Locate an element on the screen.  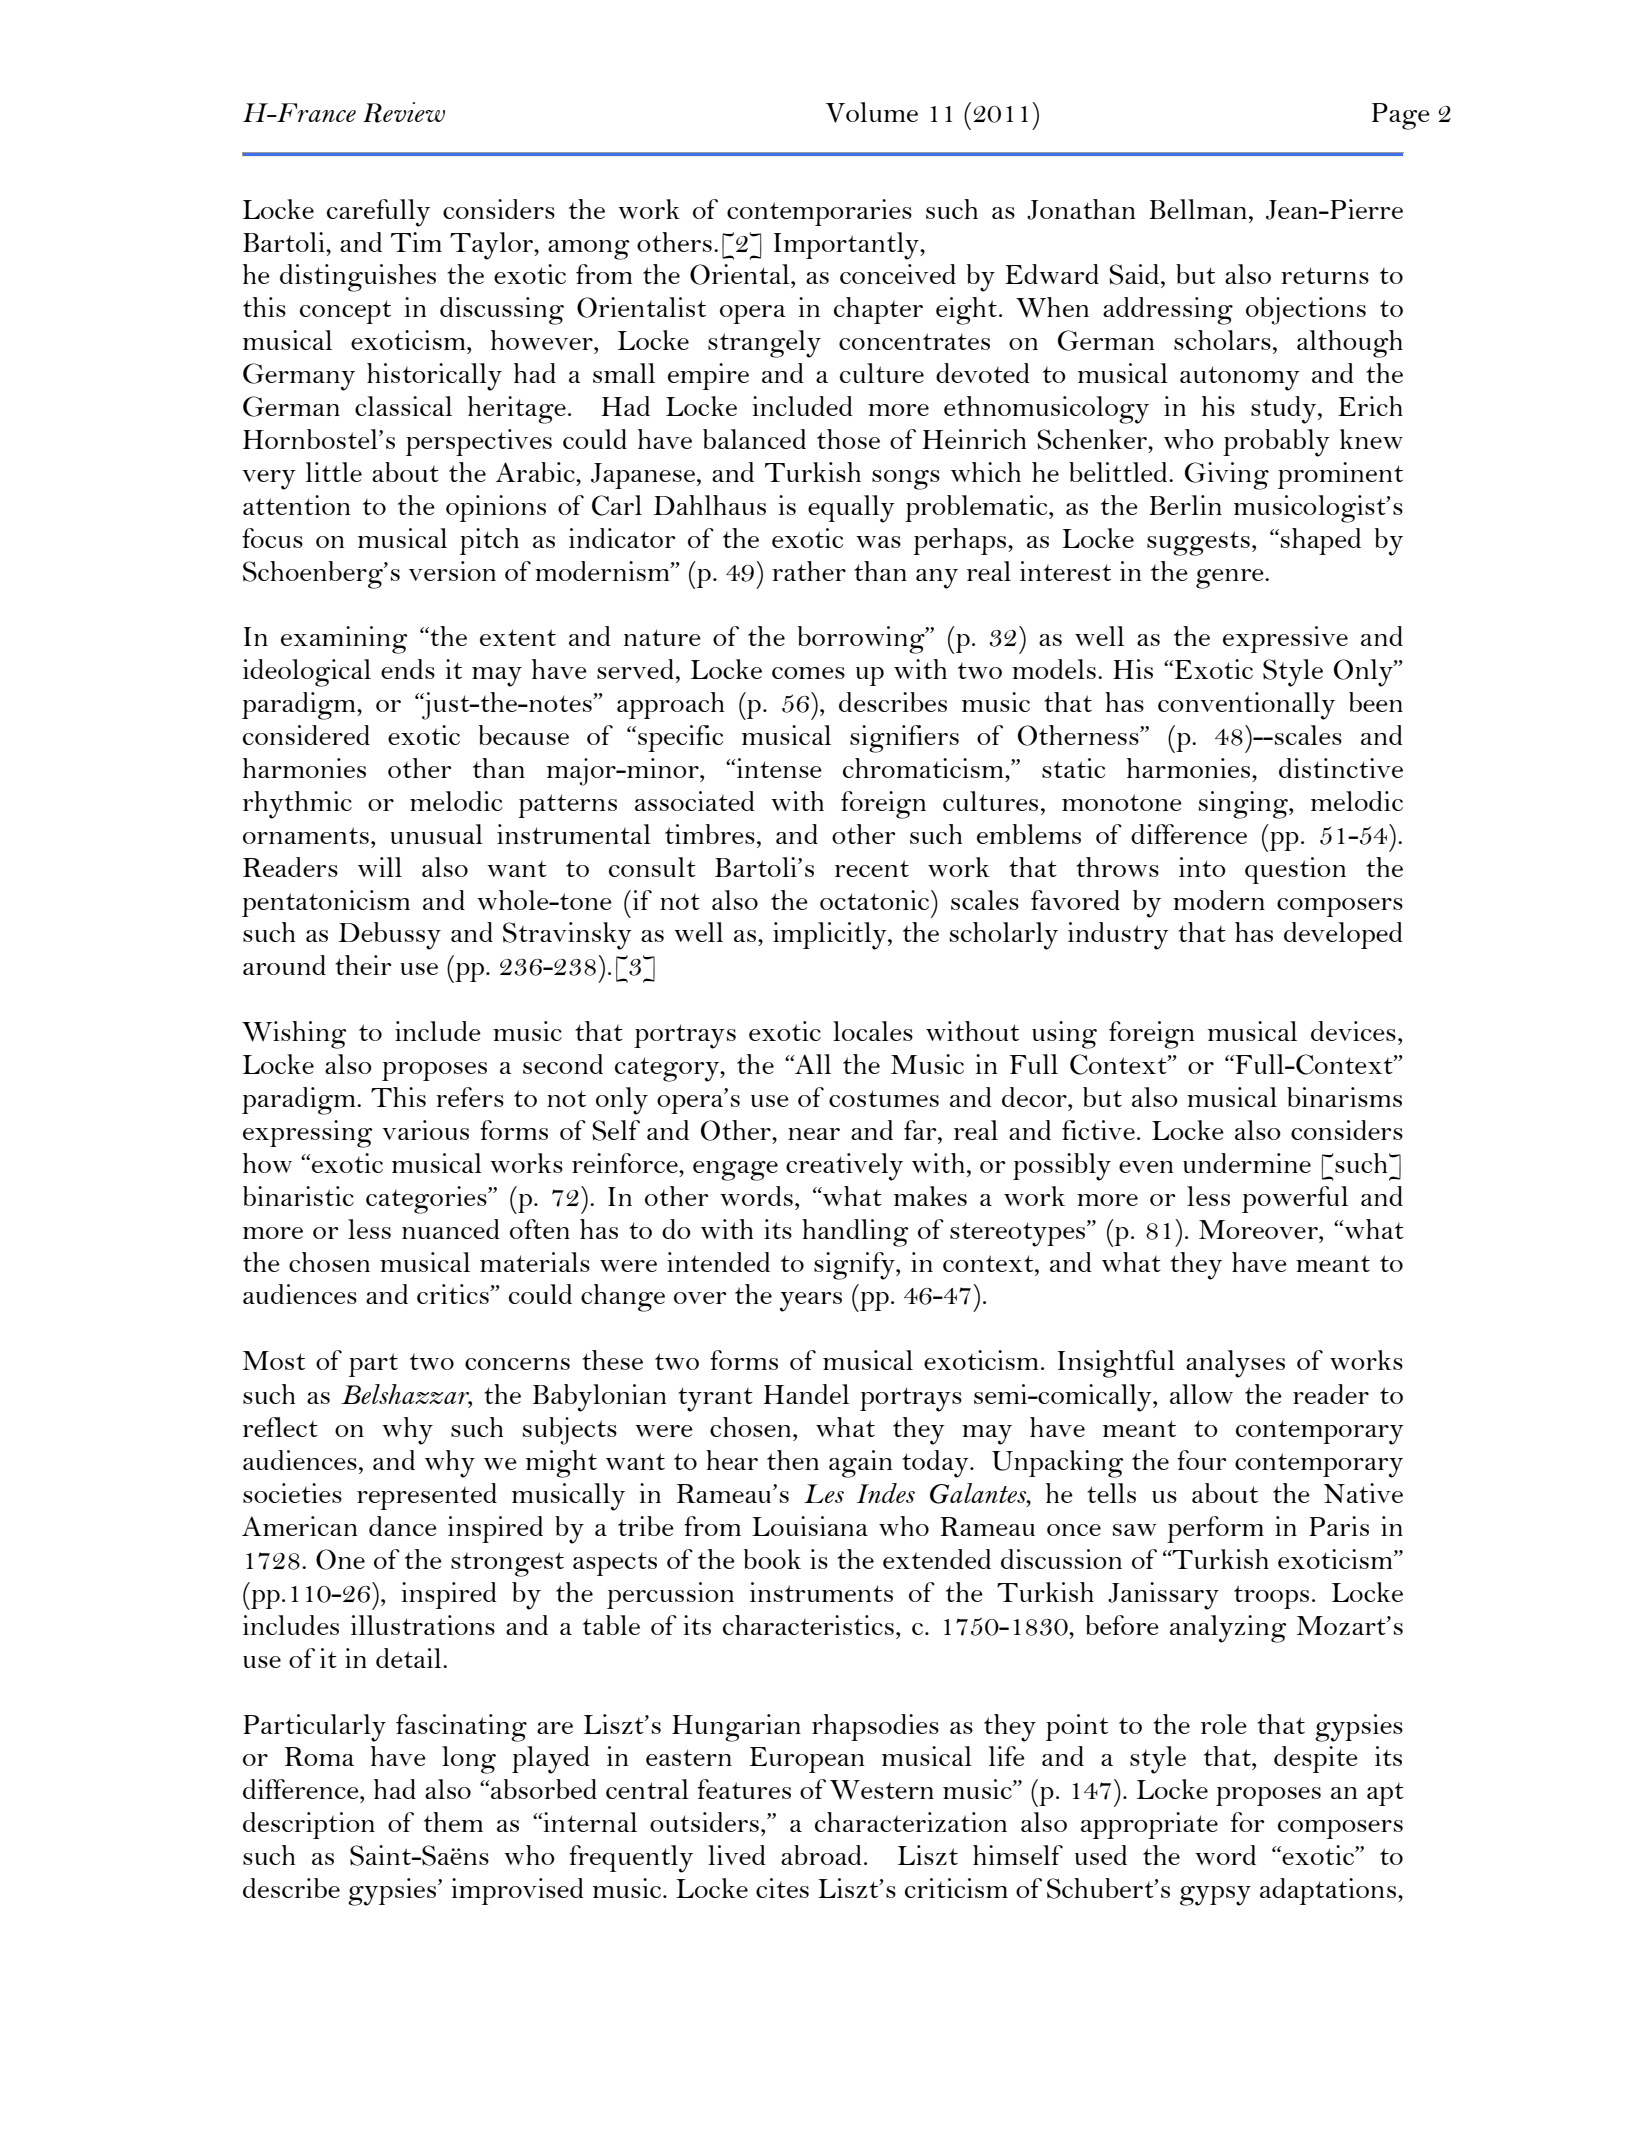
Louisiana is located at coordinates (810, 1526).
